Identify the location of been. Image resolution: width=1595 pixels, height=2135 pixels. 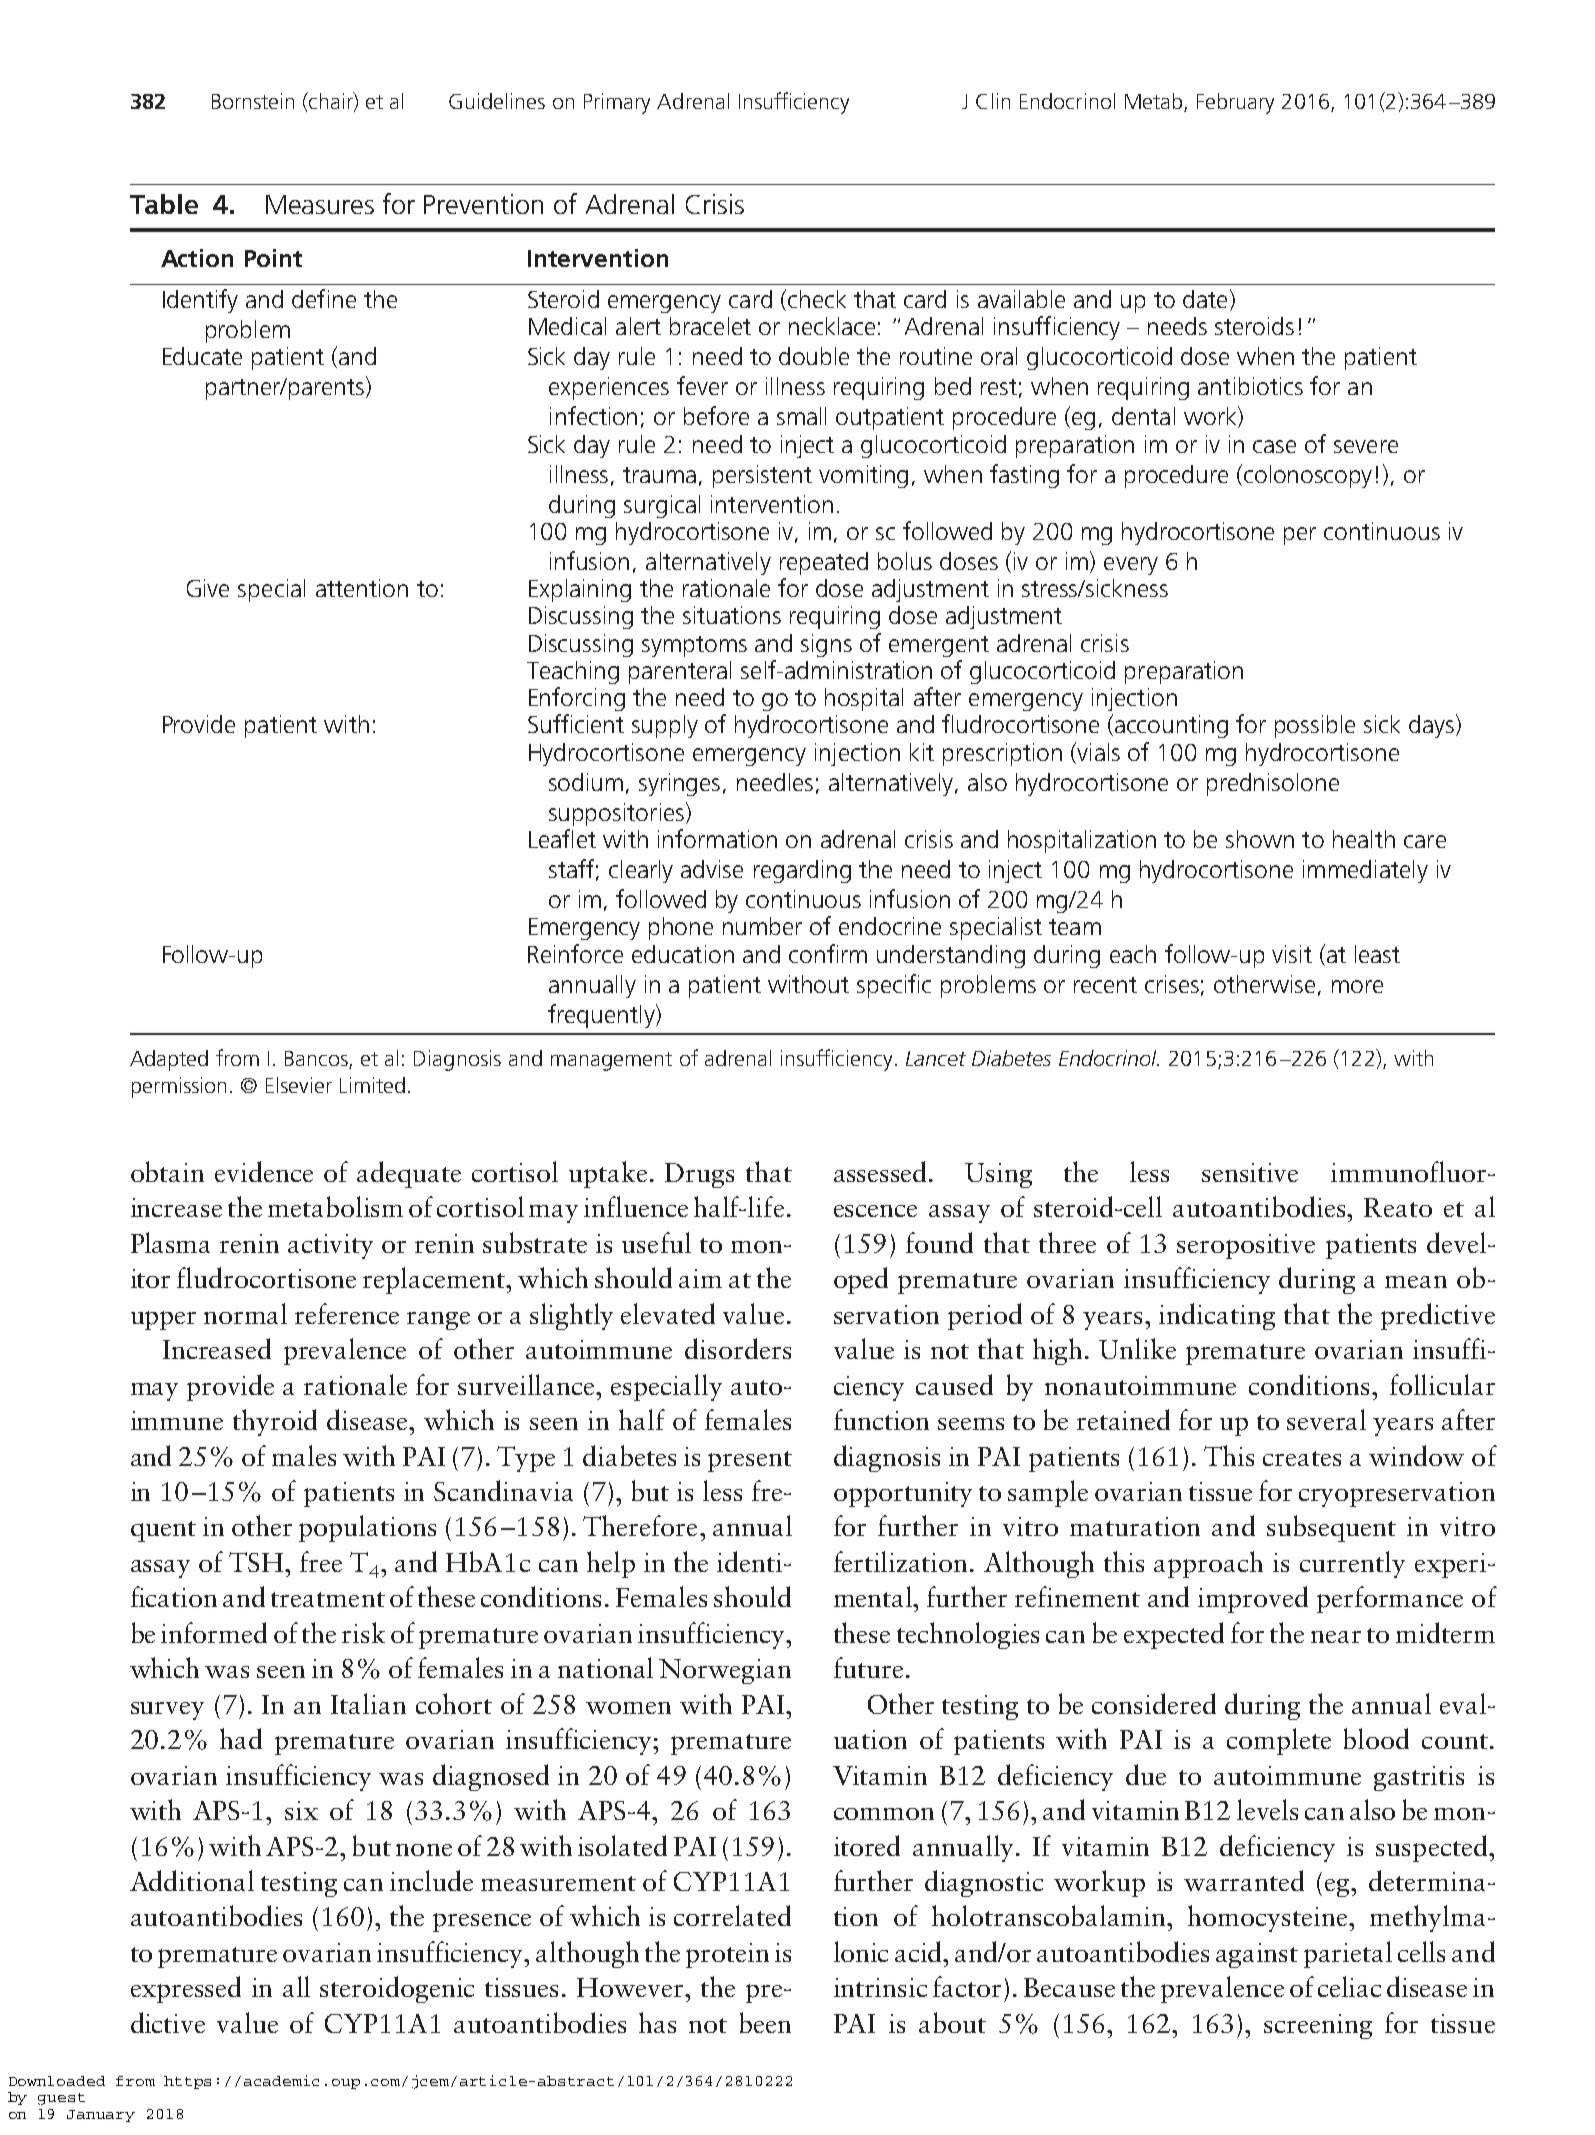
(765, 2022).
